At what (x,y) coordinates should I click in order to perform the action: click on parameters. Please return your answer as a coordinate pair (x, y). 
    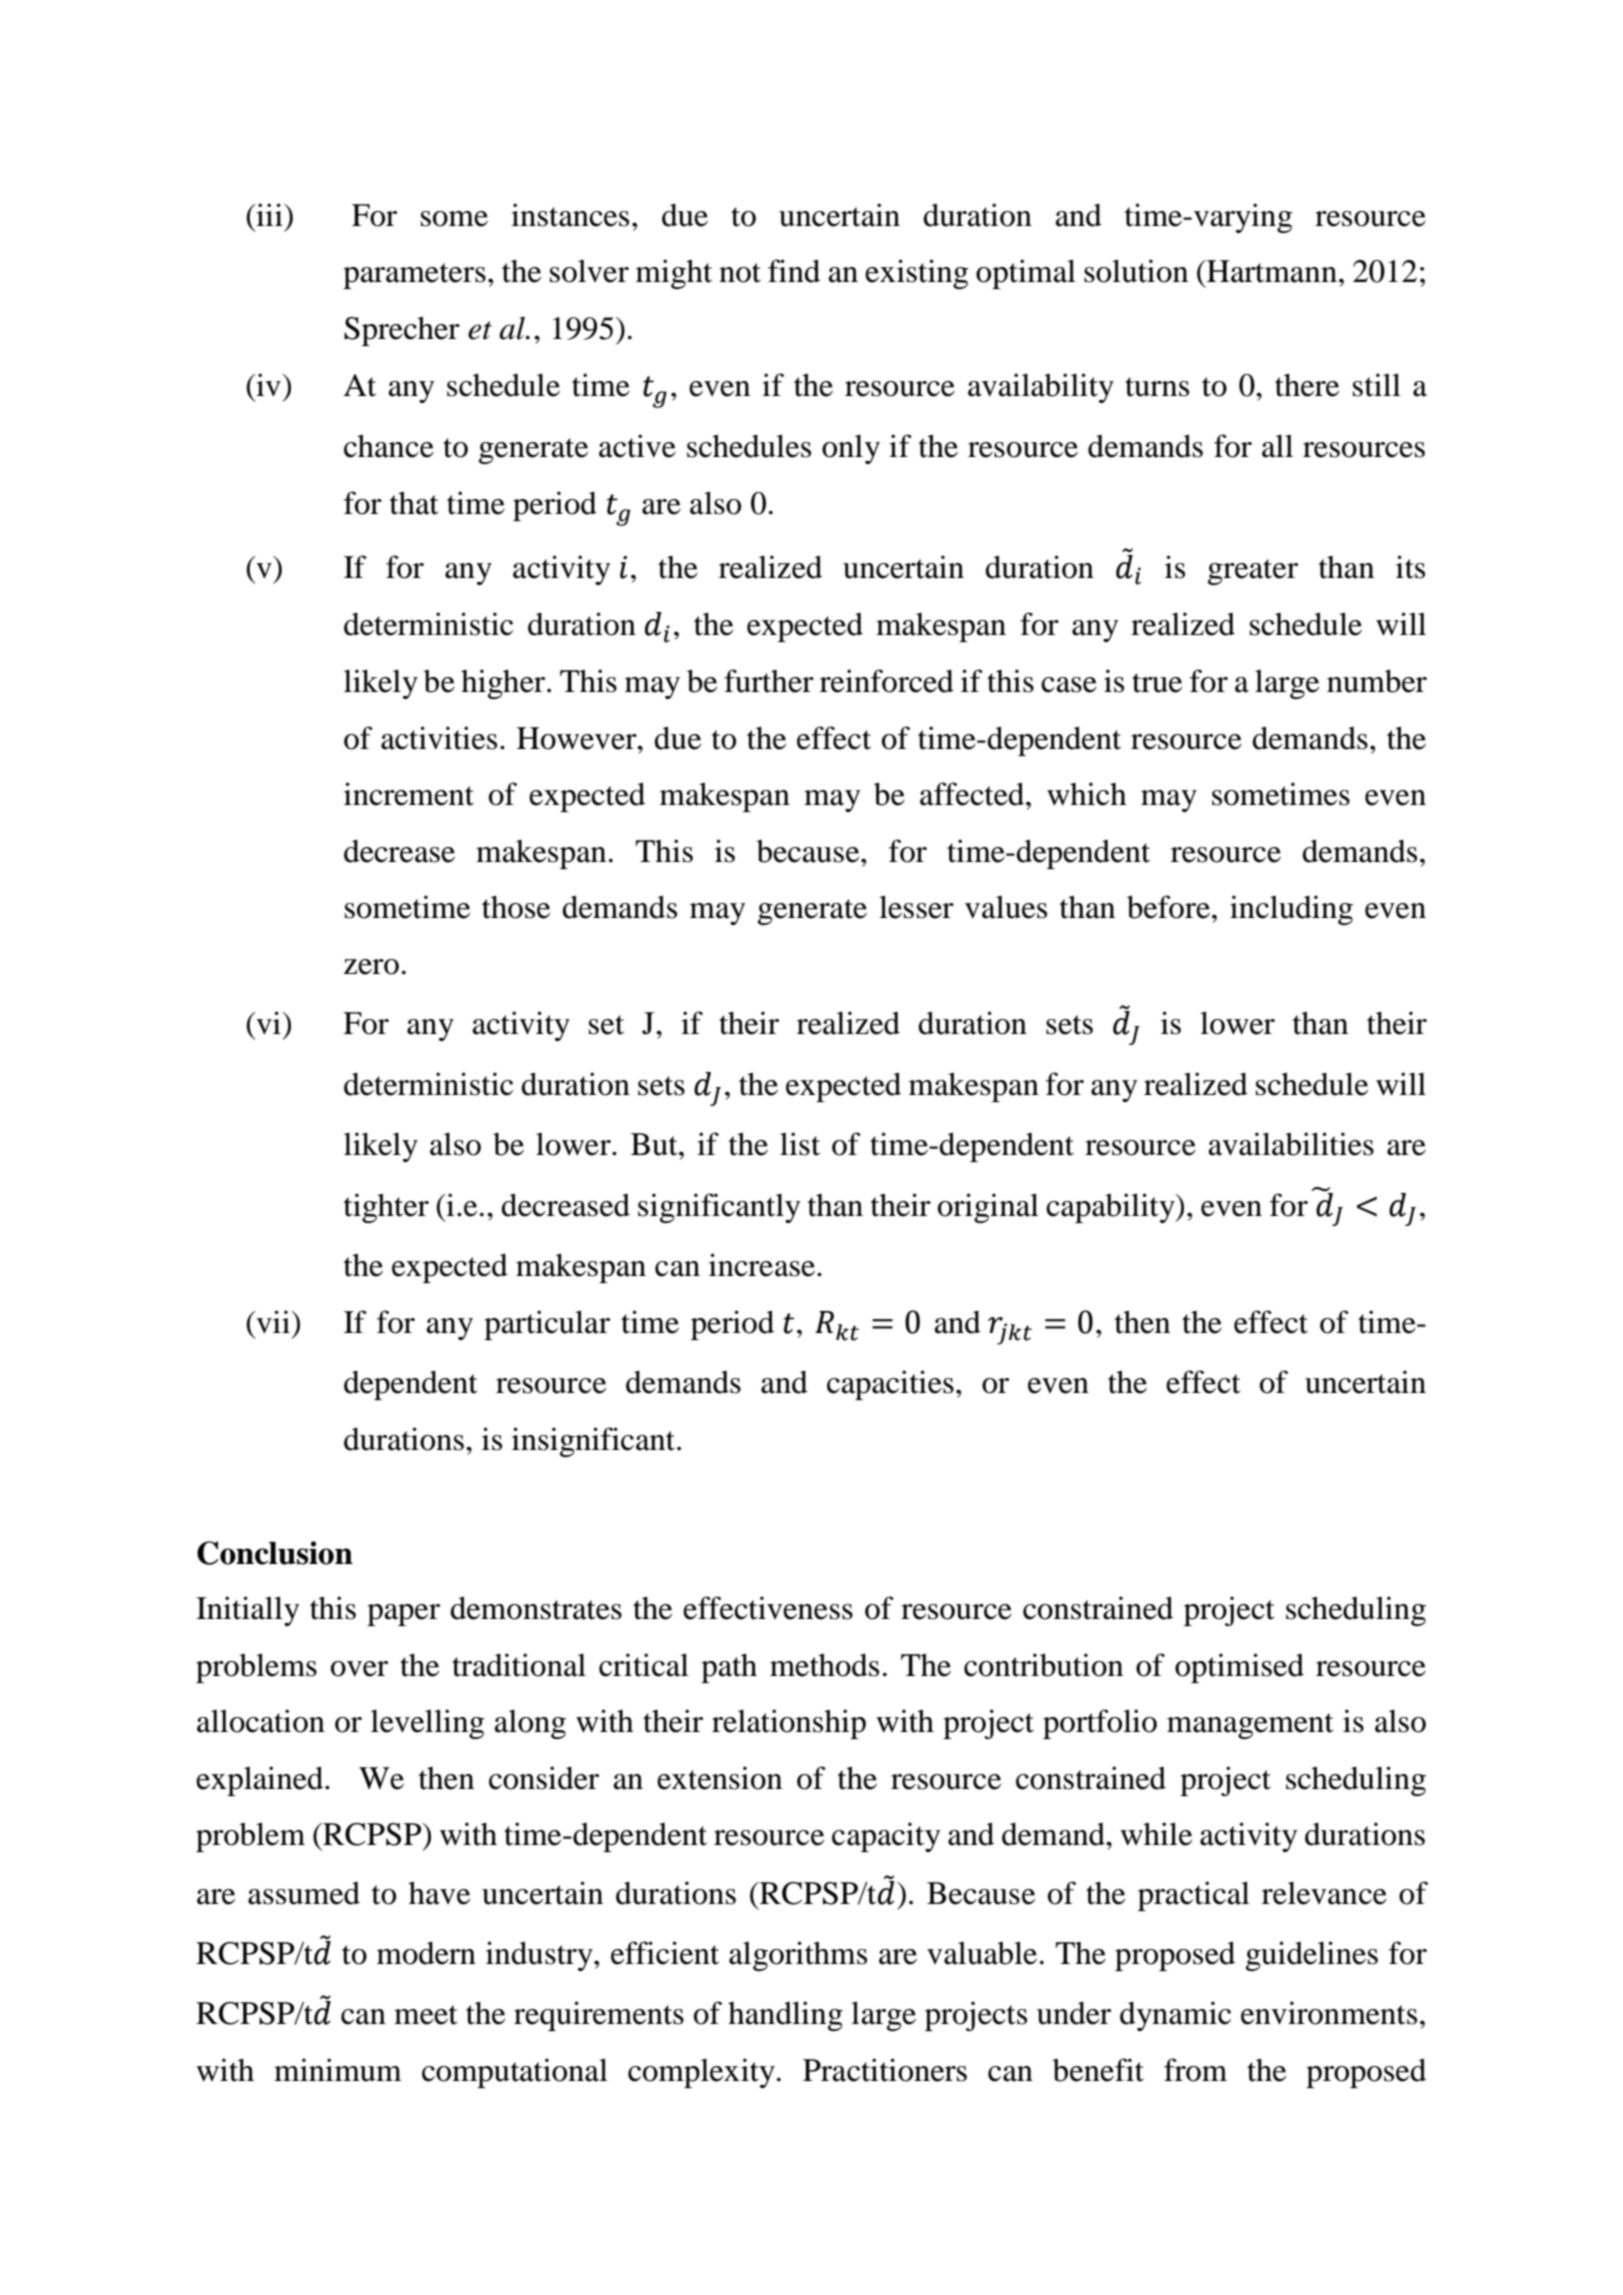
    Looking at the image, I should click on (414, 276).
